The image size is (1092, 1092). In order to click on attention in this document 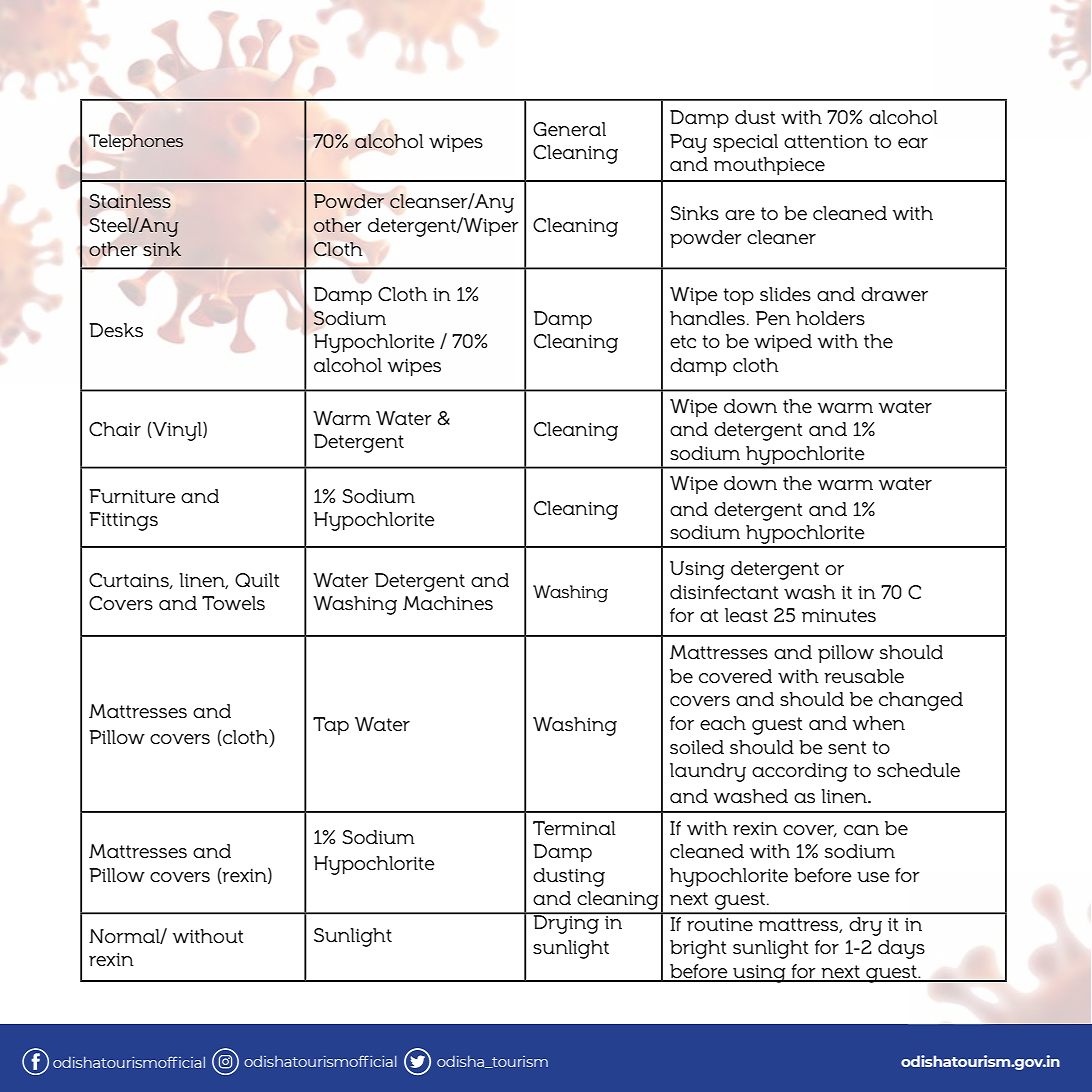, I will do `click(826, 141)`.
